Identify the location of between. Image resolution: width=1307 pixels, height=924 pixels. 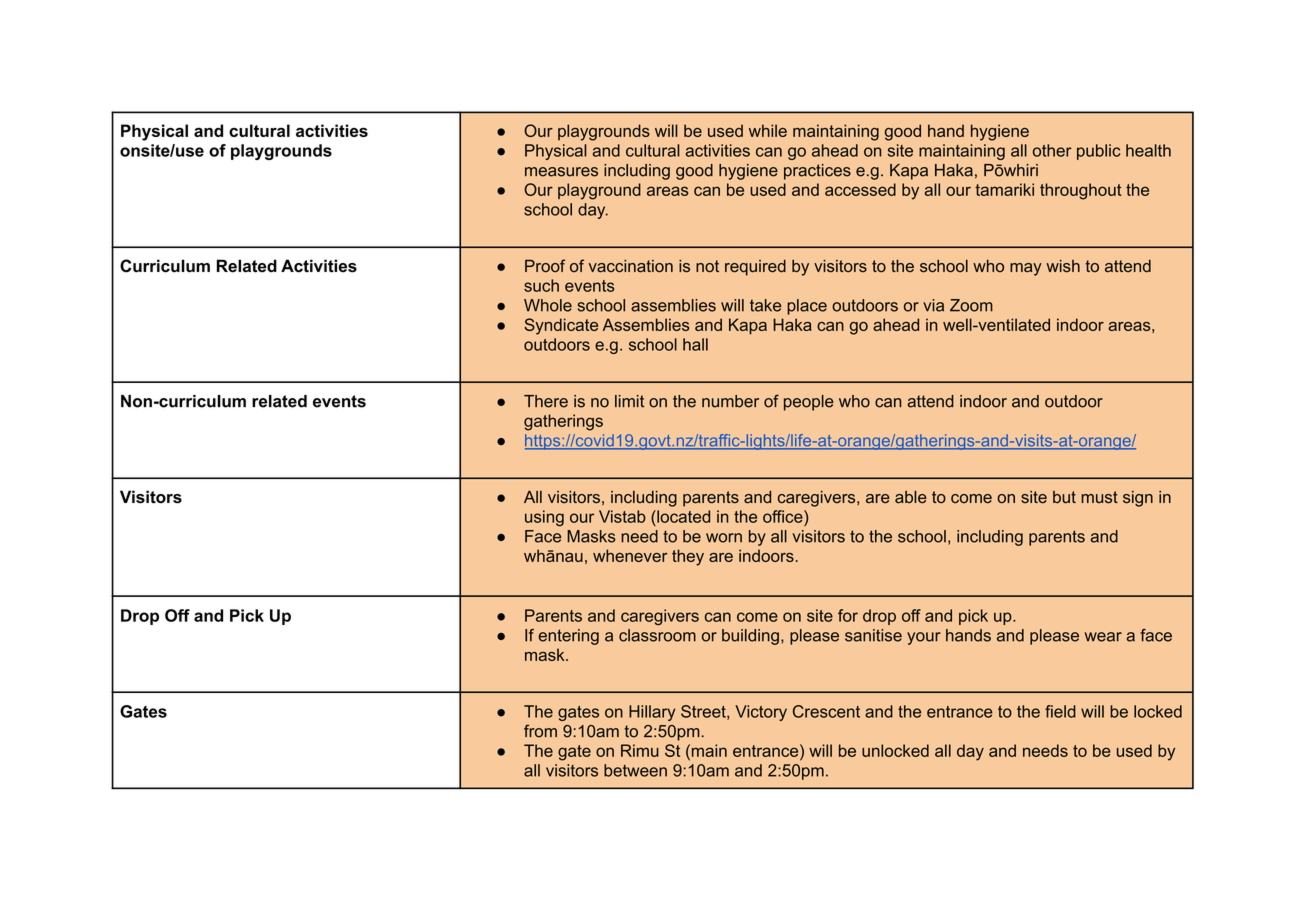
(635, 770).
